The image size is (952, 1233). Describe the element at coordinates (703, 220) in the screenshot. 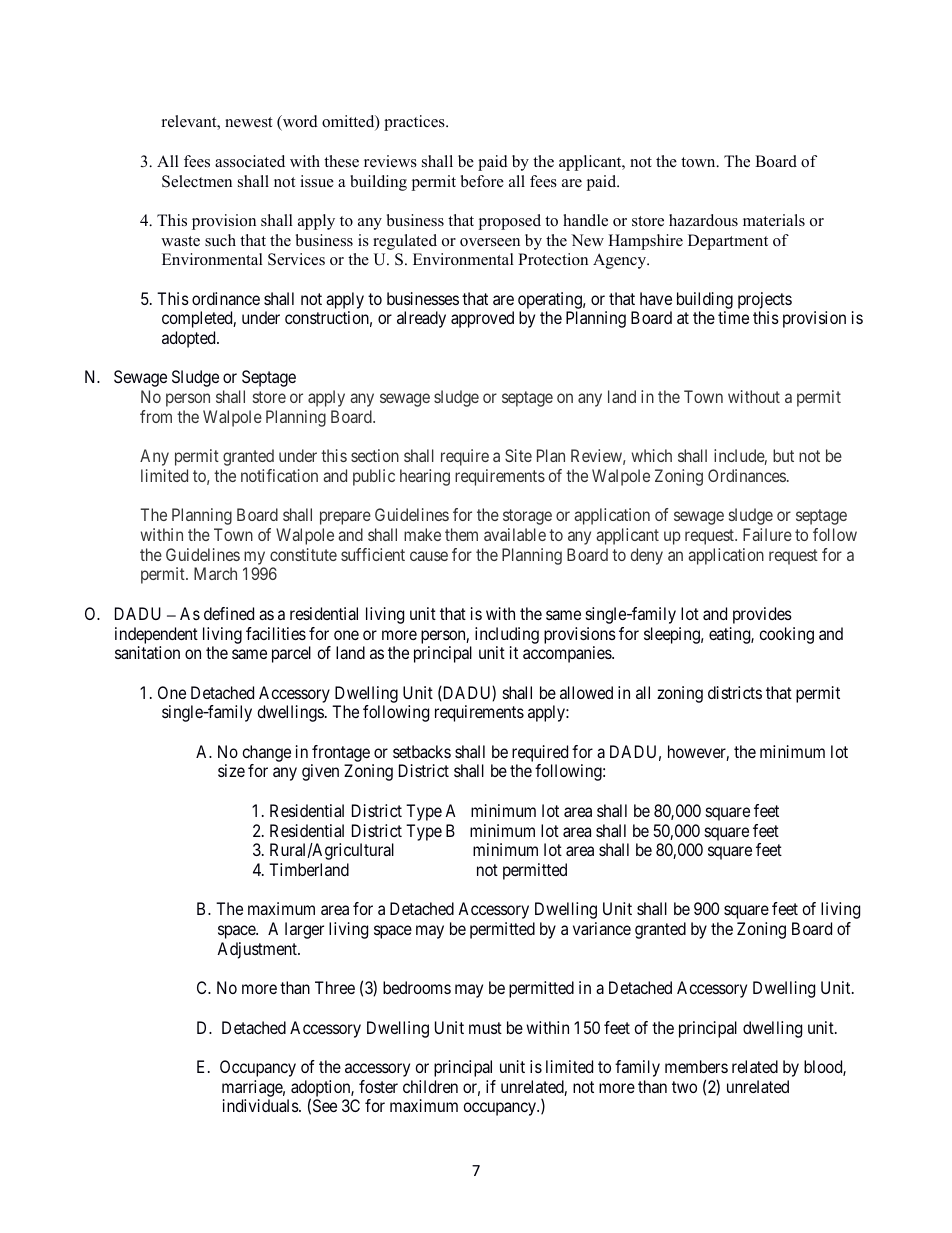

I see `hazardous` at that location.
